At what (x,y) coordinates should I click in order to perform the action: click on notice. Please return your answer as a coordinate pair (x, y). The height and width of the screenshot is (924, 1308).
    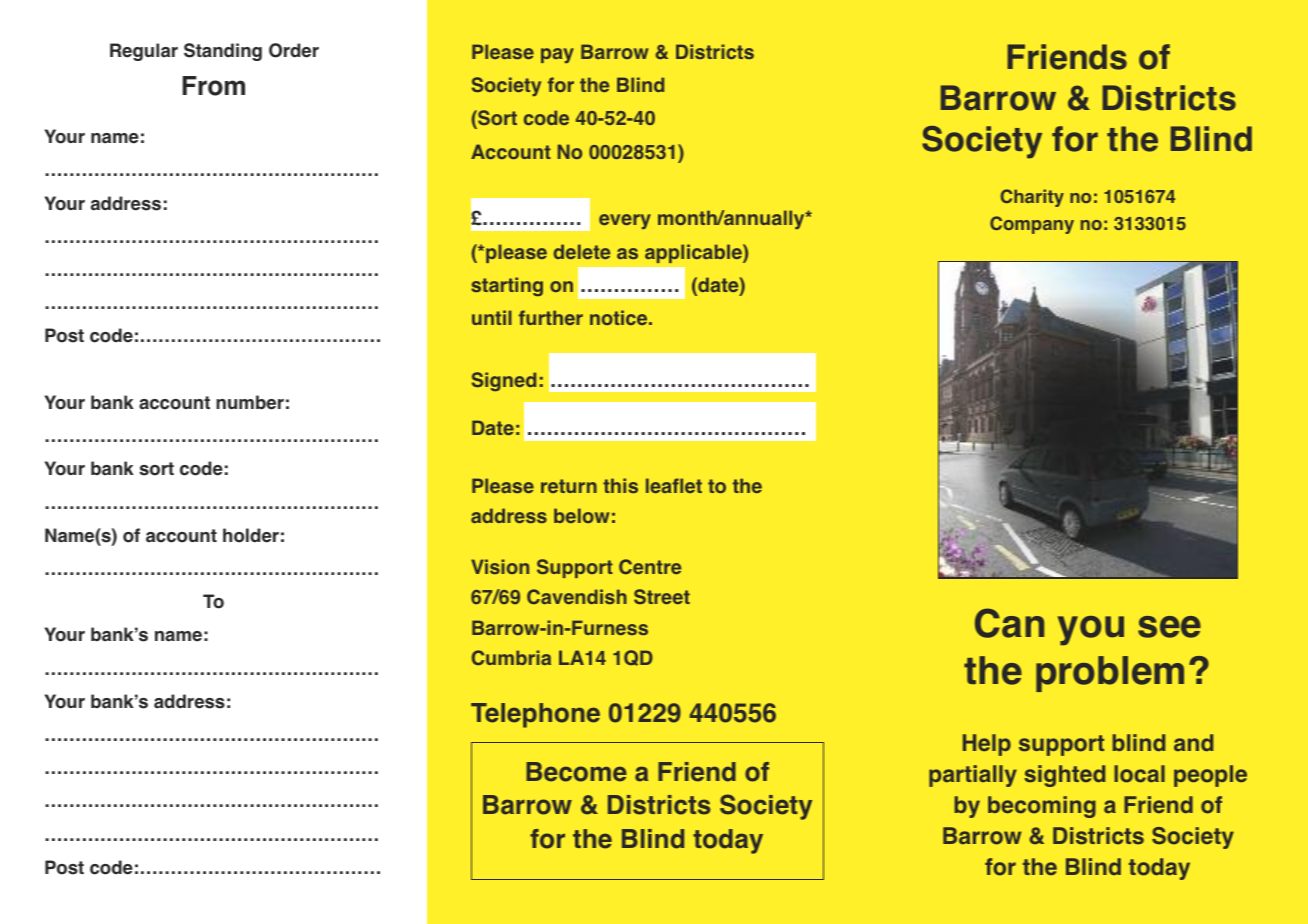
    Looking at the image, I should click on (620, 317).
